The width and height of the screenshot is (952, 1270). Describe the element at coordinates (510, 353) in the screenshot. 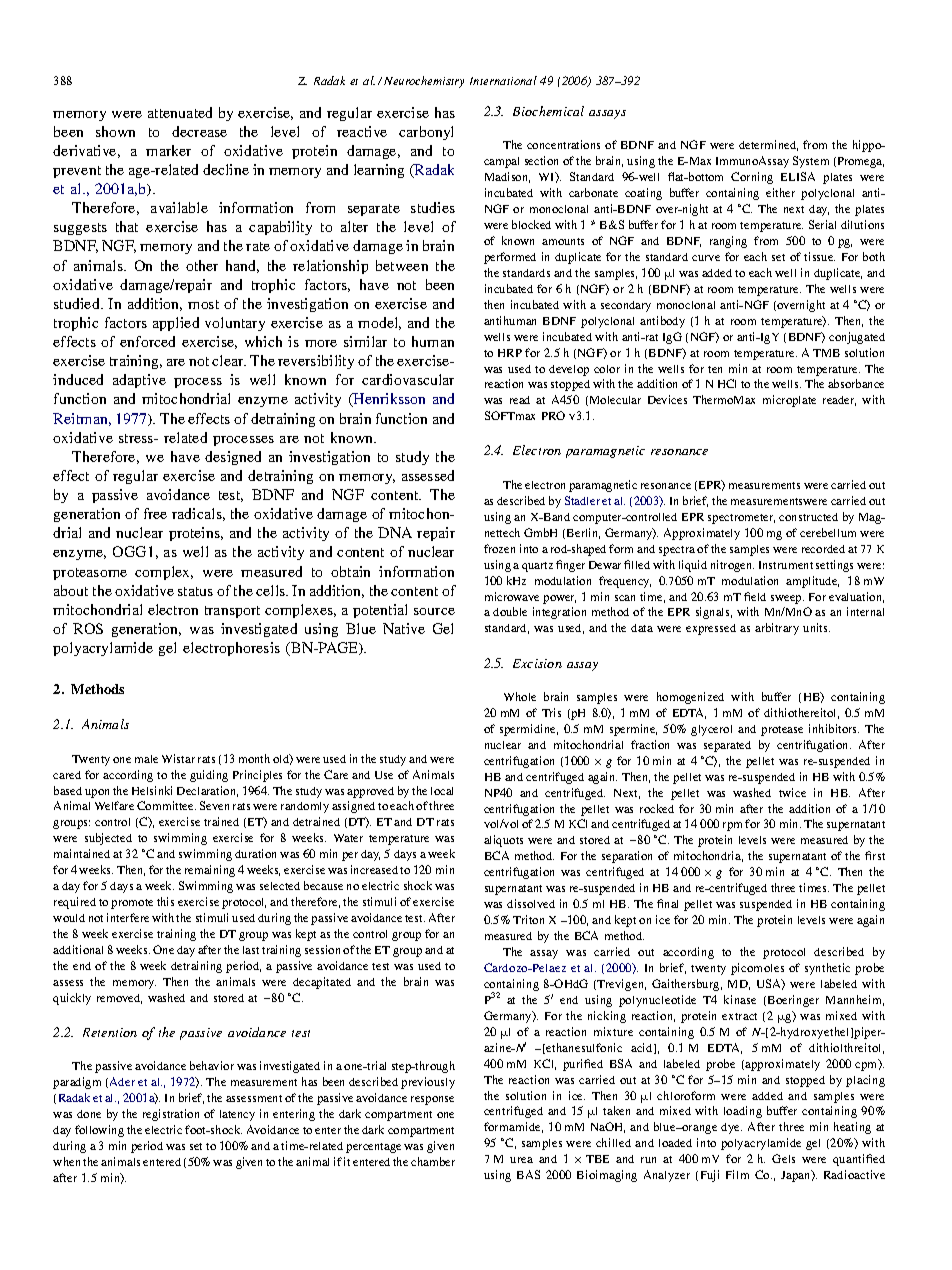

I see `HRP` at that location.
